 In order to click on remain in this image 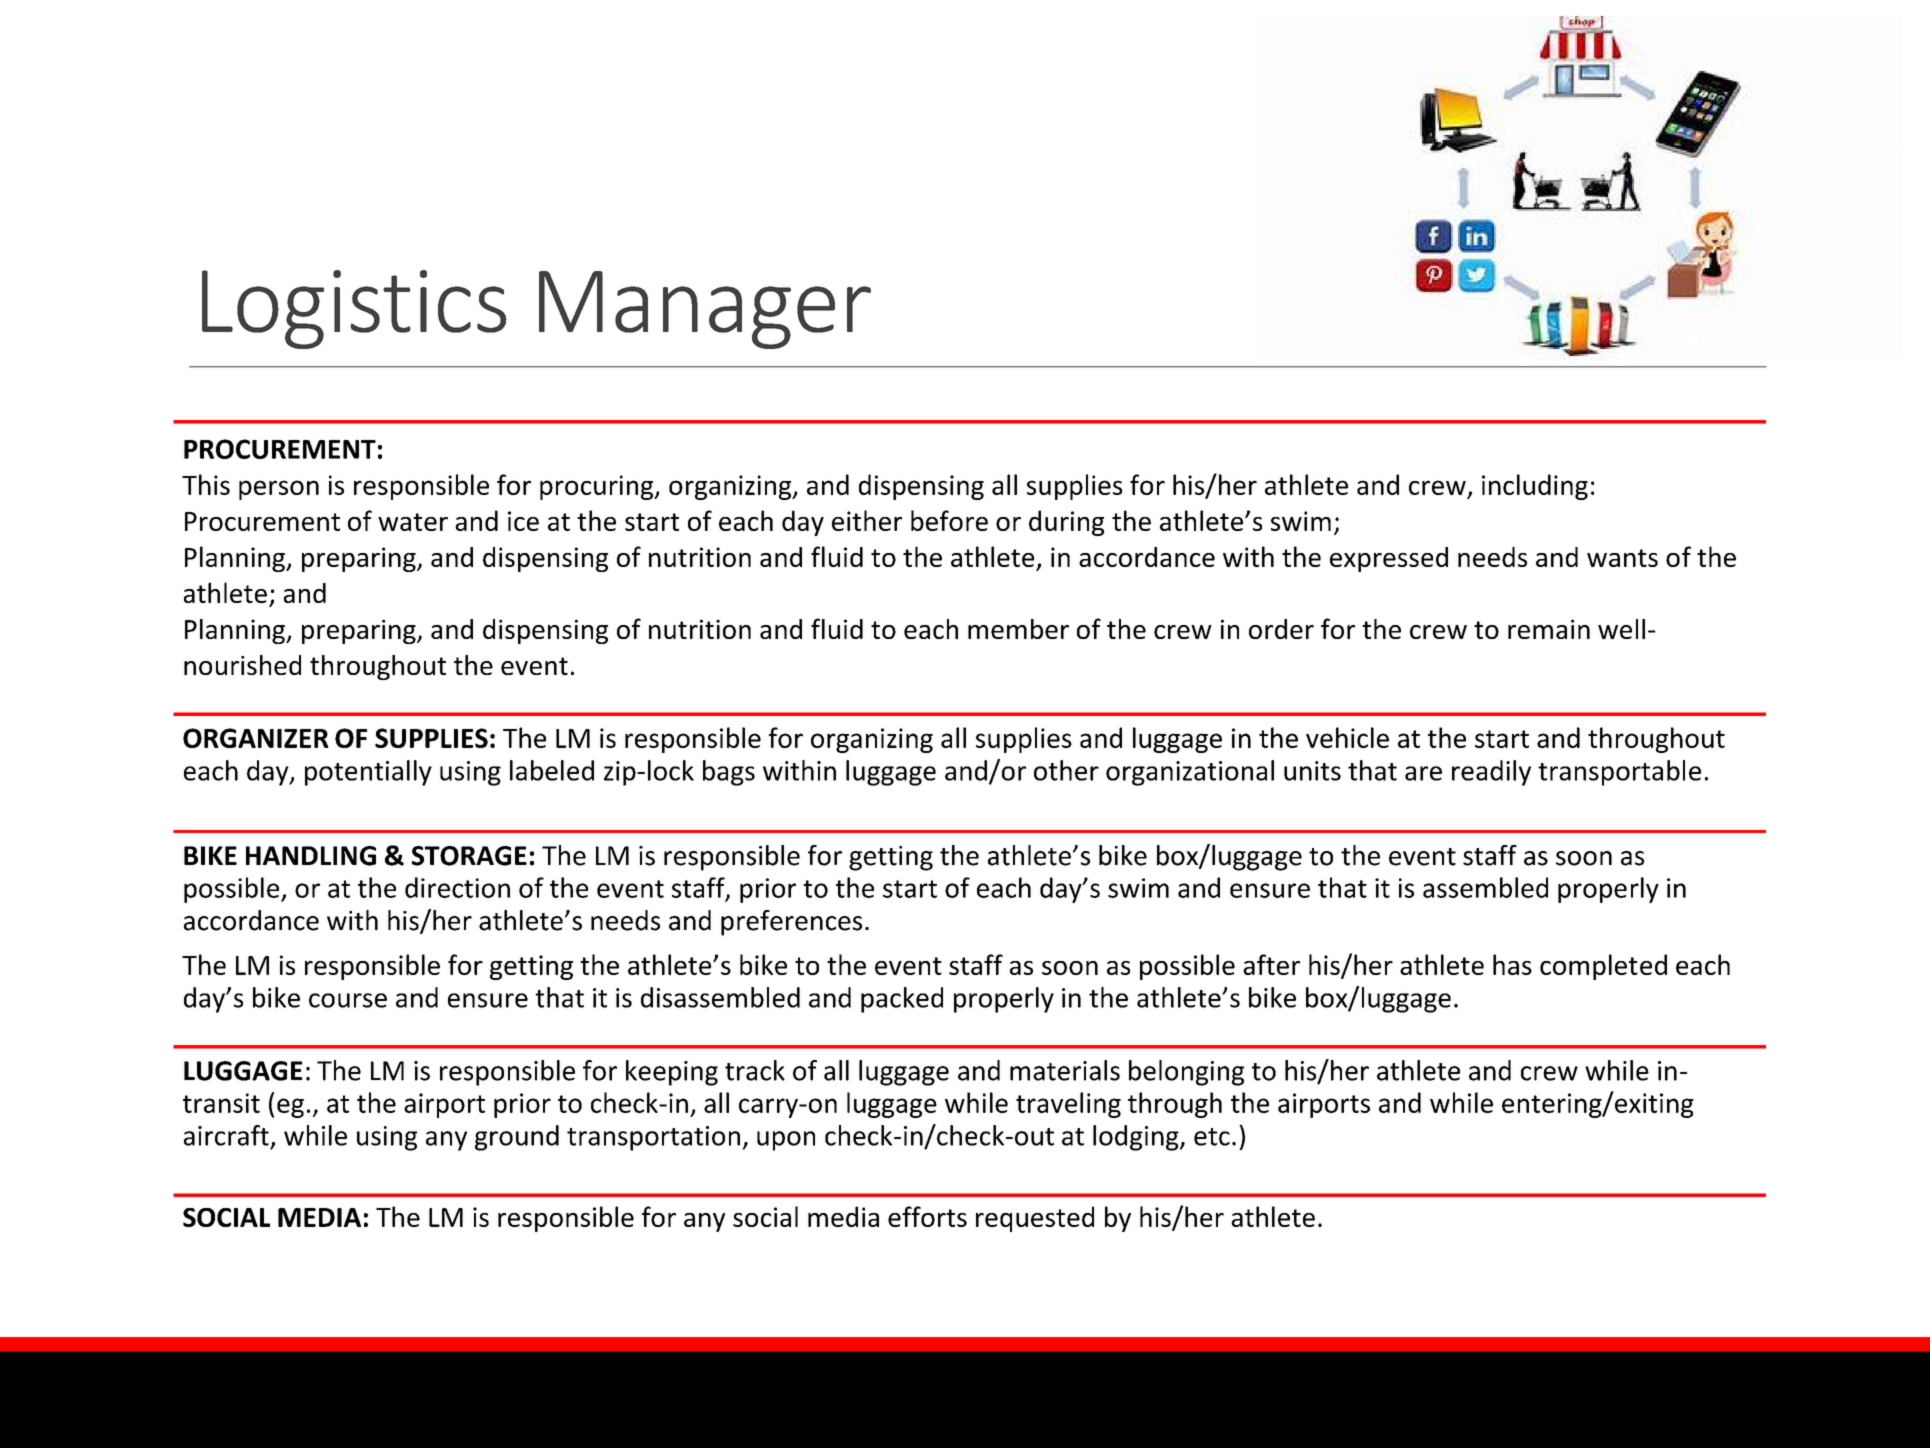, I will do `click(1549, 629)`.
